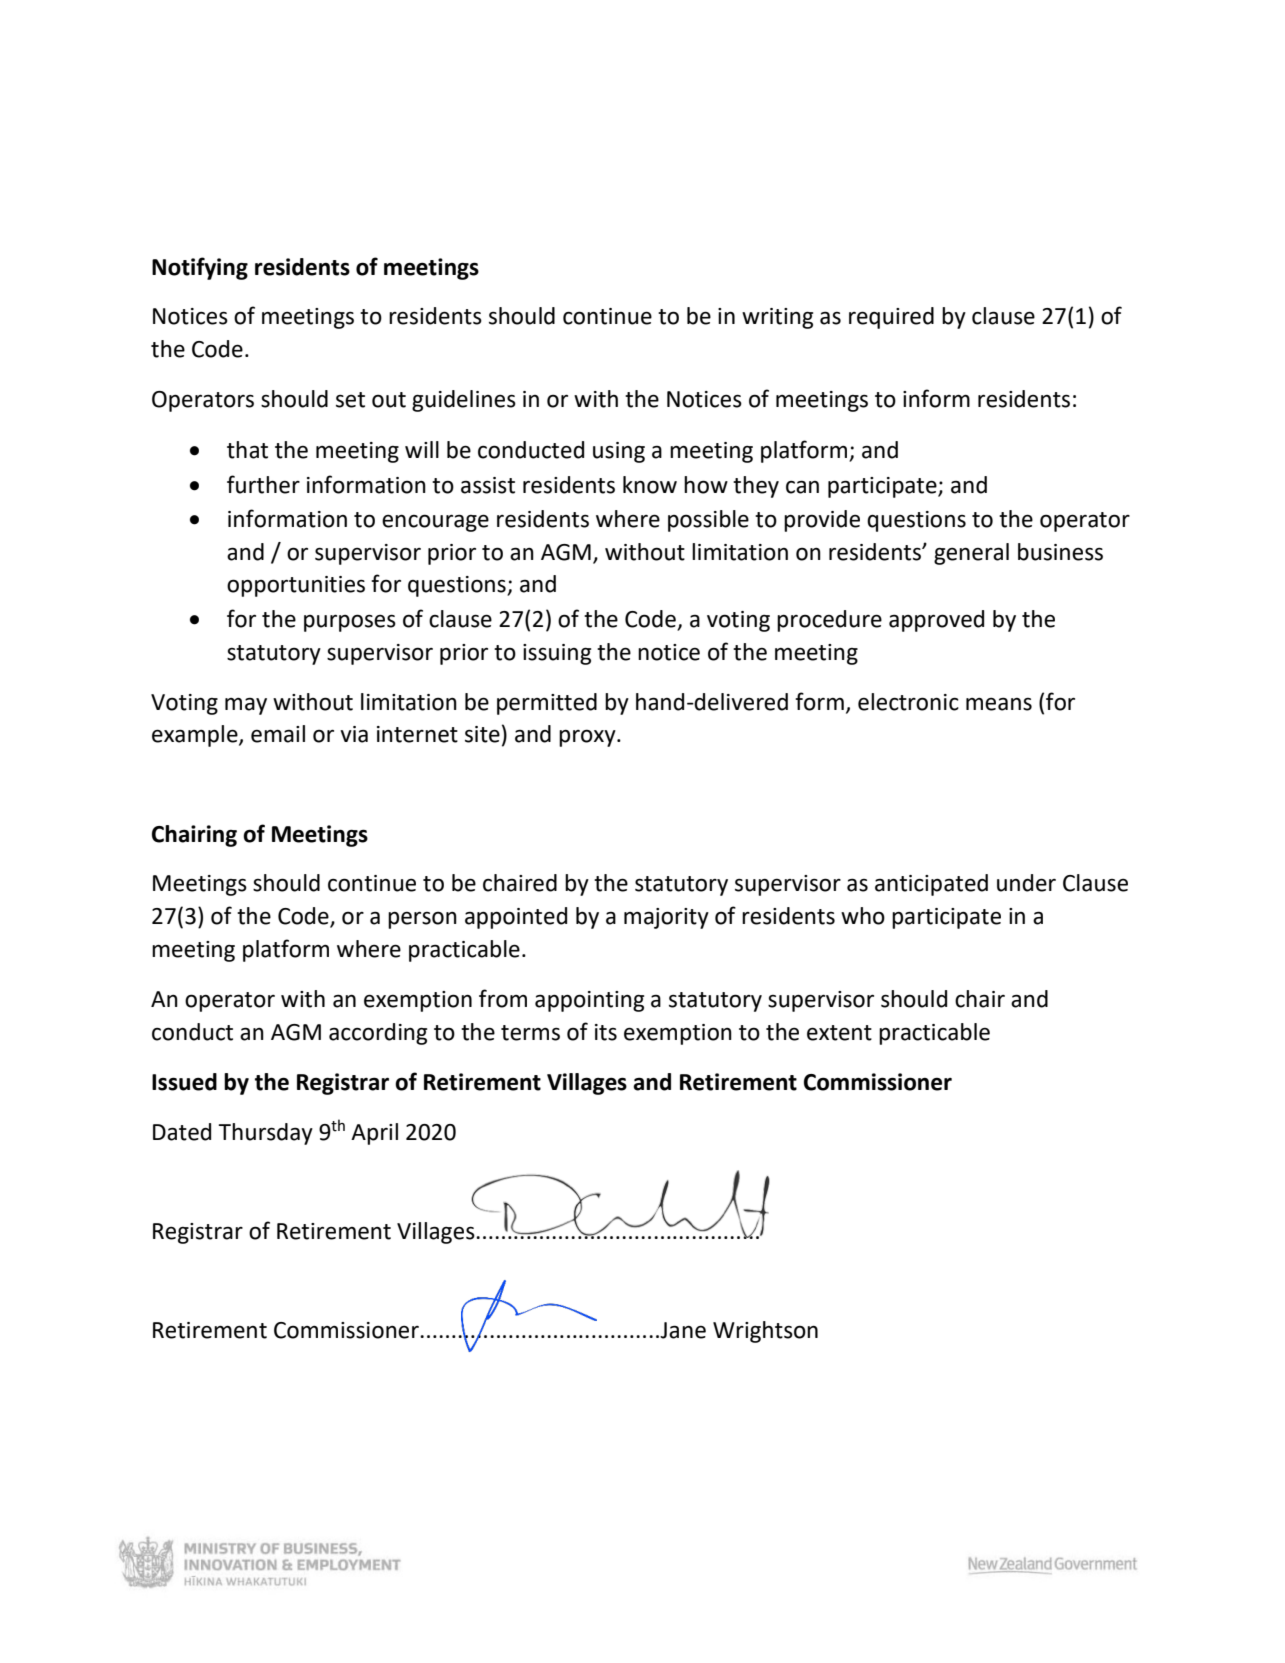  I want to click on Thursday, so click(265, 1134).
